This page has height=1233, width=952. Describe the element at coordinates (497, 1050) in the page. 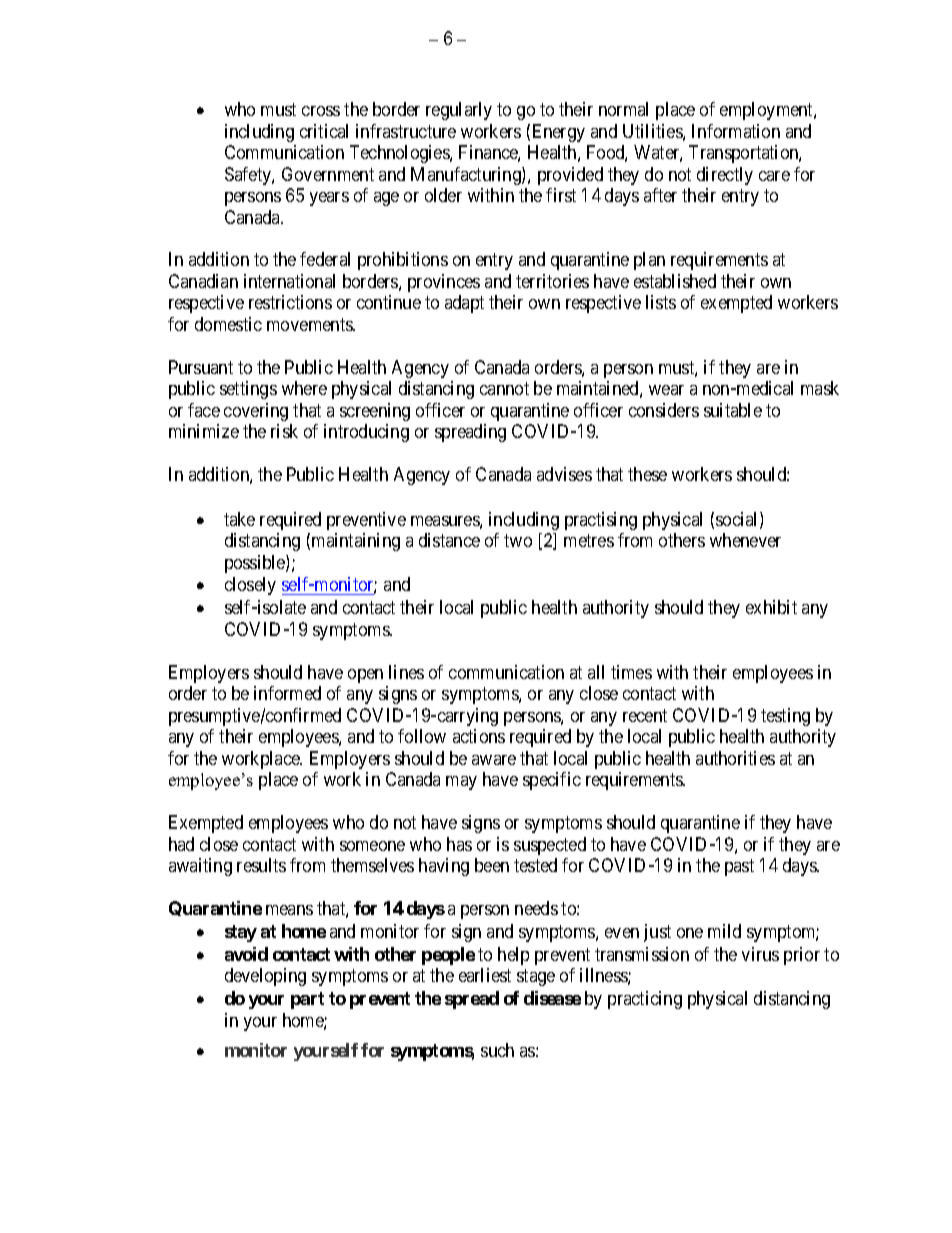

I see `such` at that location.
